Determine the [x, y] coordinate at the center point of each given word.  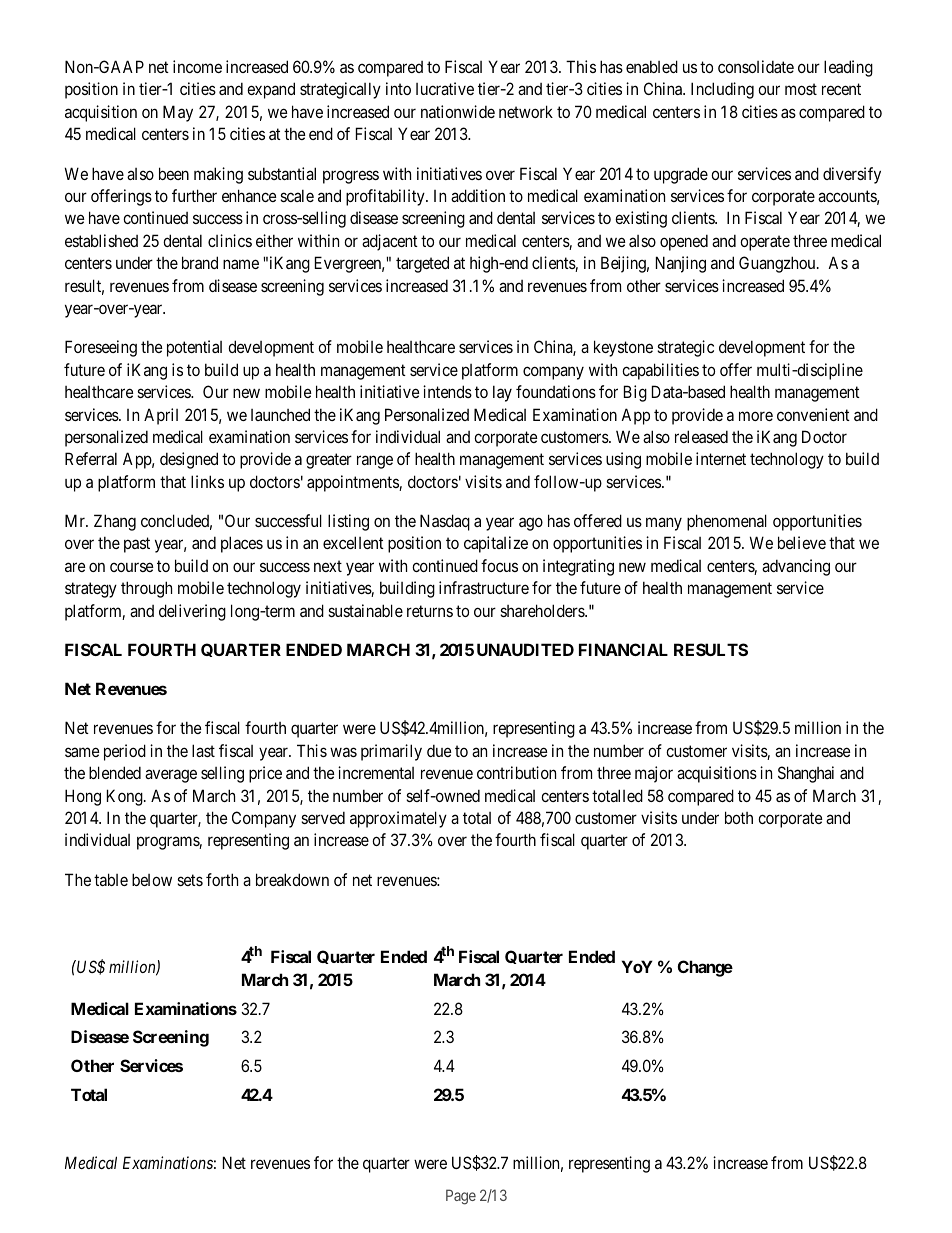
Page [461, 1197]
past [137, 545]
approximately [398, 819]
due [439, 750]
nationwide [458, 111]
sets [190, 880]
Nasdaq [445, 522]
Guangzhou [778, 264]
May [178, 113]
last [203, 750]
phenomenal [727, 522]
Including [722, 90]
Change [705, 968]
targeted [422, 264]
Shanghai [806, 774]
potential [194, 348]
